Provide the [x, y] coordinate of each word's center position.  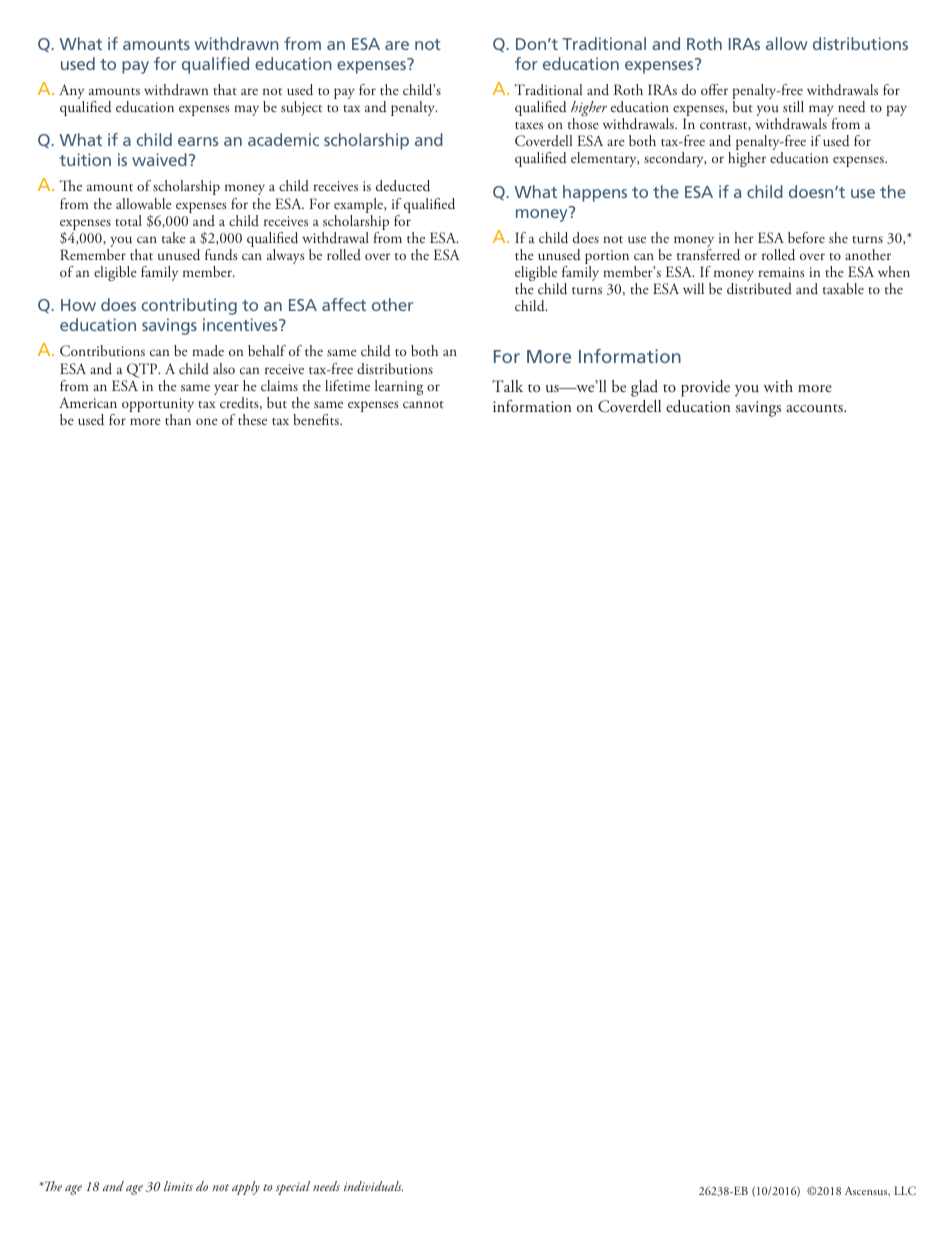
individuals [373, 1186]
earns [198, 141]
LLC [905, 1190]
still [793, 106]
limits [178, 1186]
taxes [529, 125]
